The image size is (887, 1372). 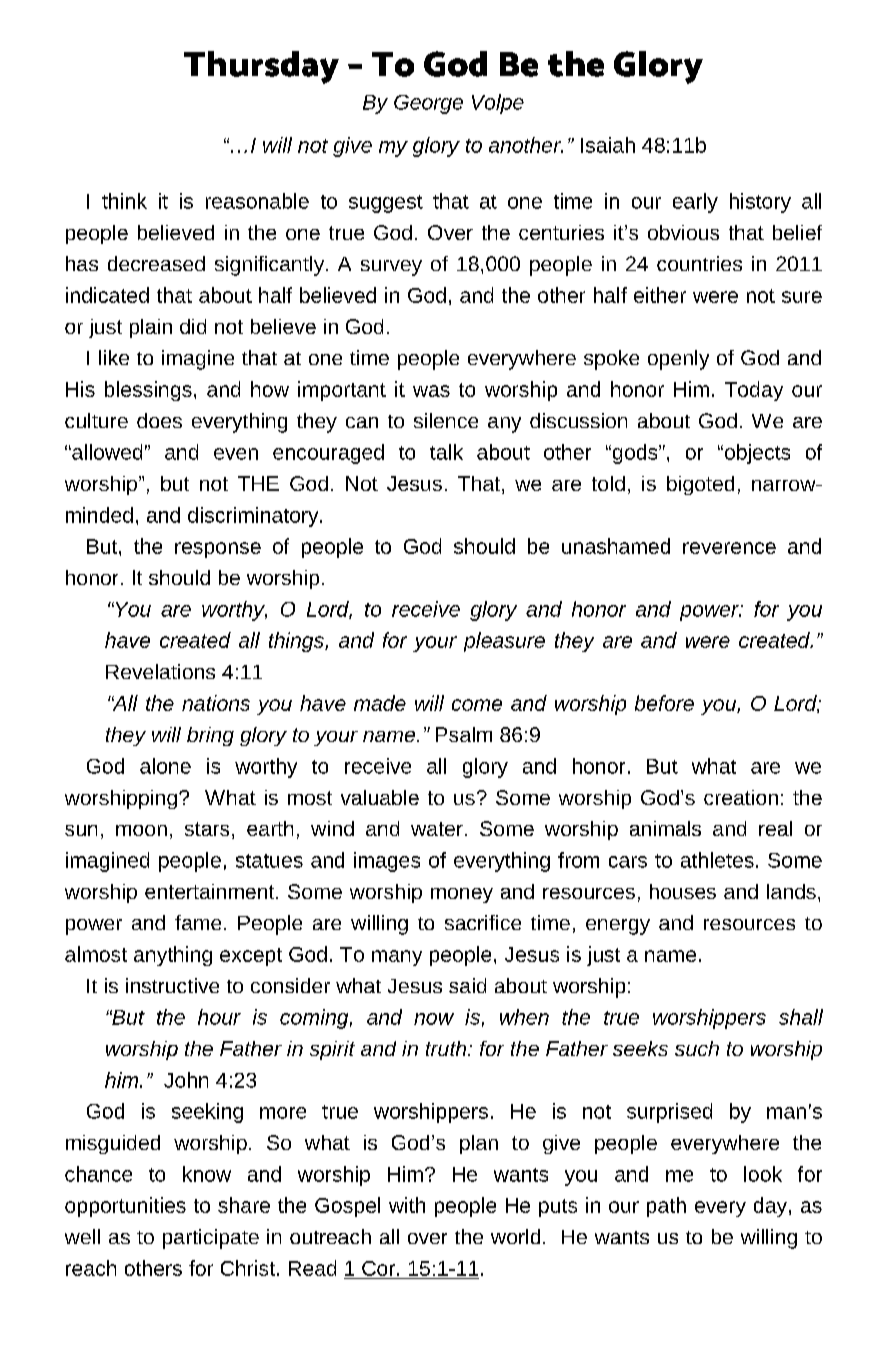 What do you see at coordinates (664, 703) in the screenshot?
I see `before` at bounding box center [664, 703].
